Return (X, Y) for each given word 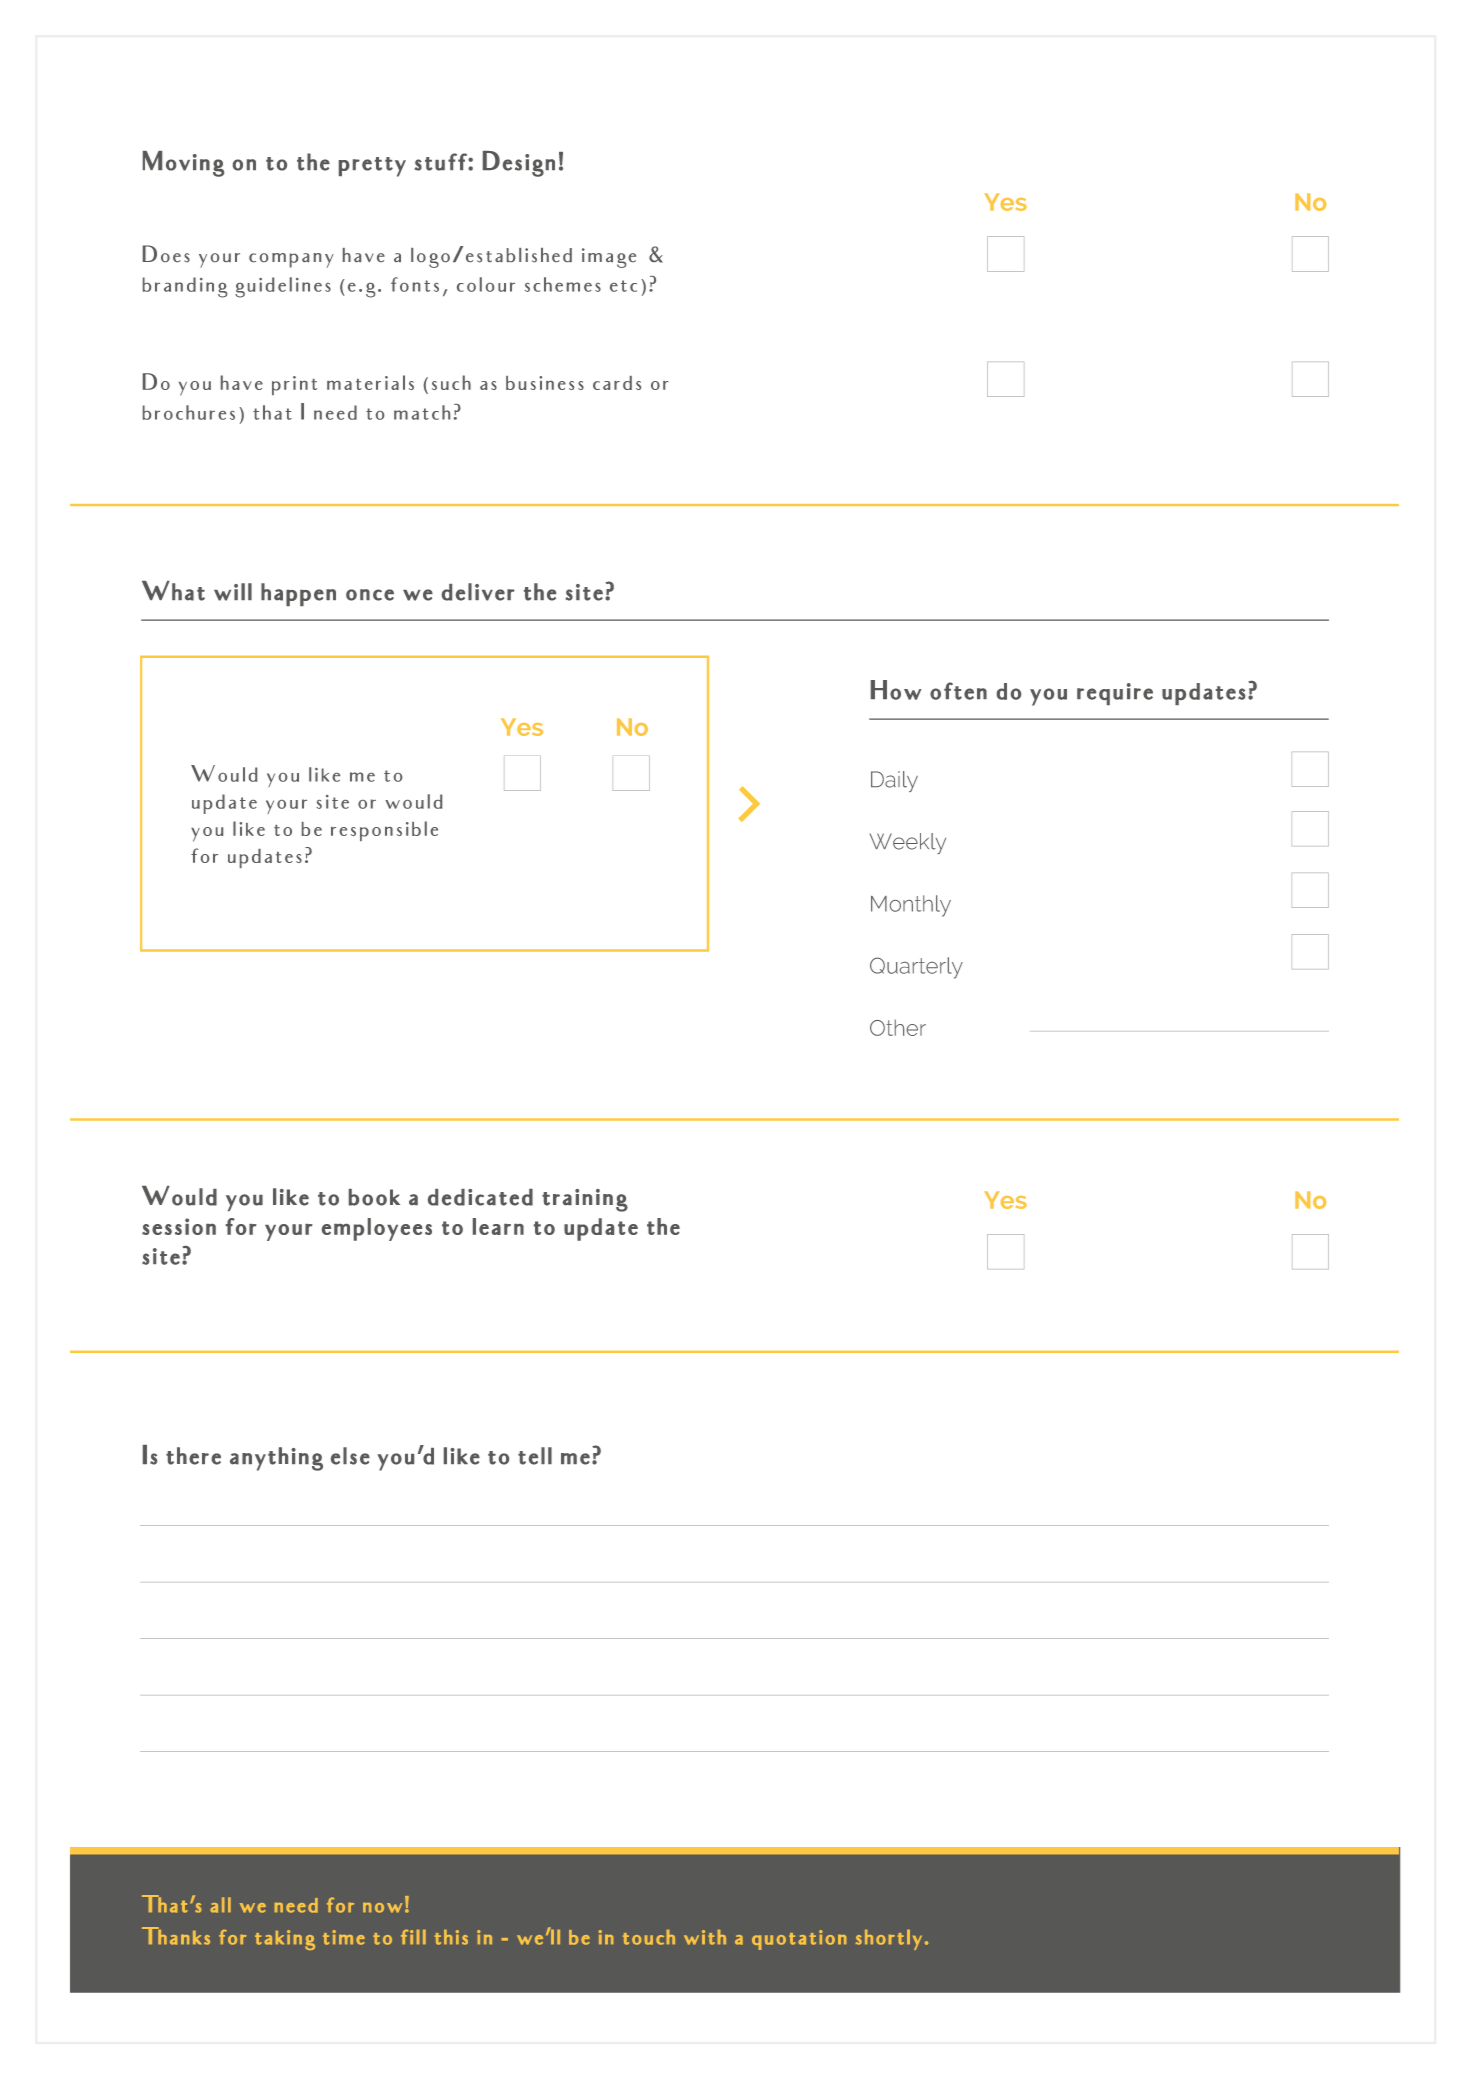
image (609, 258)
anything (276, 1459)
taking (285, 1940)
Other (898, 1027)
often (958, 691)
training (585, 1200)
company (291, 260)
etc (623, 286)
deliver (478, 592)
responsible (384, 831)
